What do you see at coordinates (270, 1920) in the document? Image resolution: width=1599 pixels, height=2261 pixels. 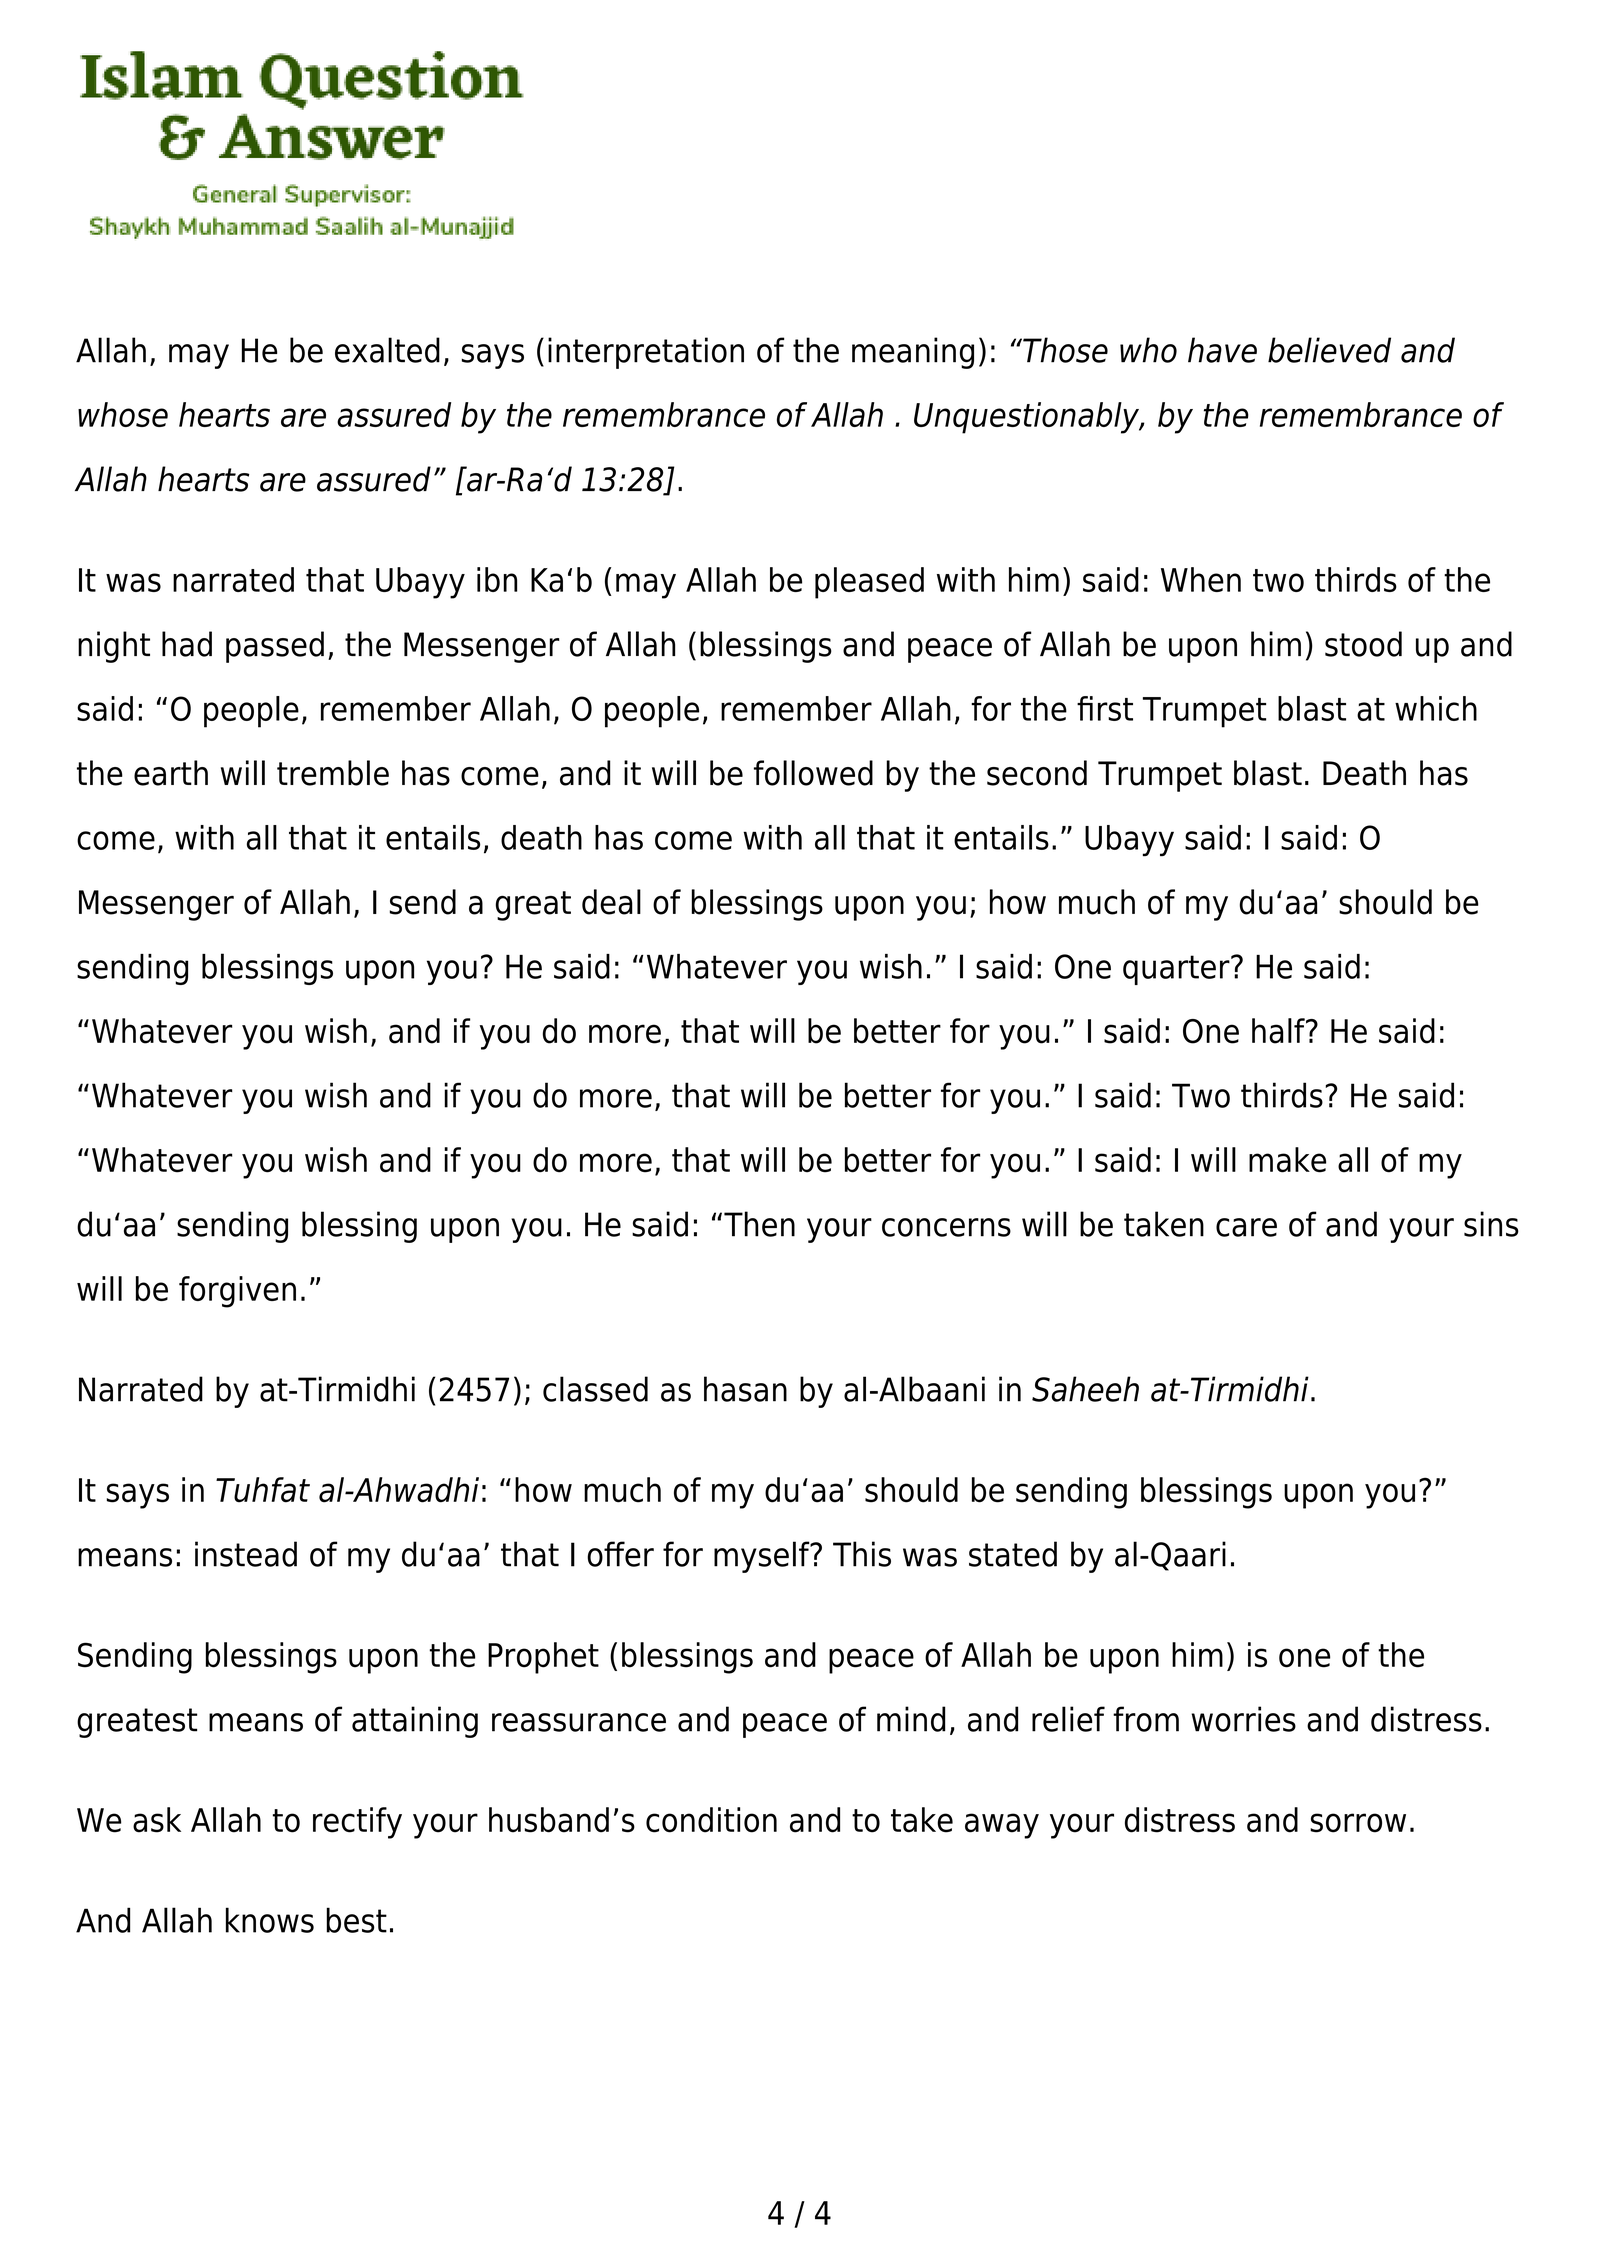 I see `knows` at bounding box center [270, 1920].
